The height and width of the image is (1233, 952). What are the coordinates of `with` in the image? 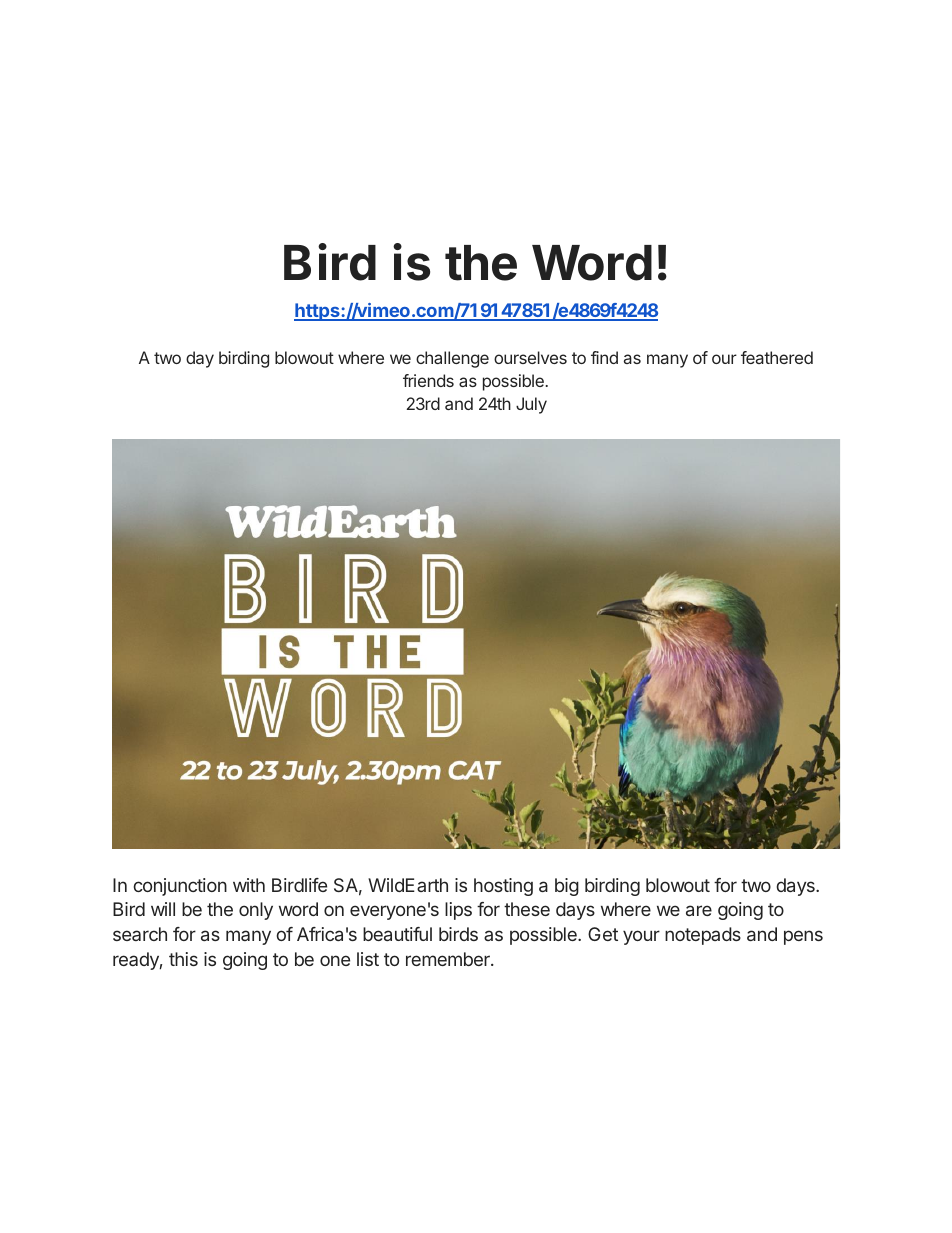 It's located at (249, 885).
